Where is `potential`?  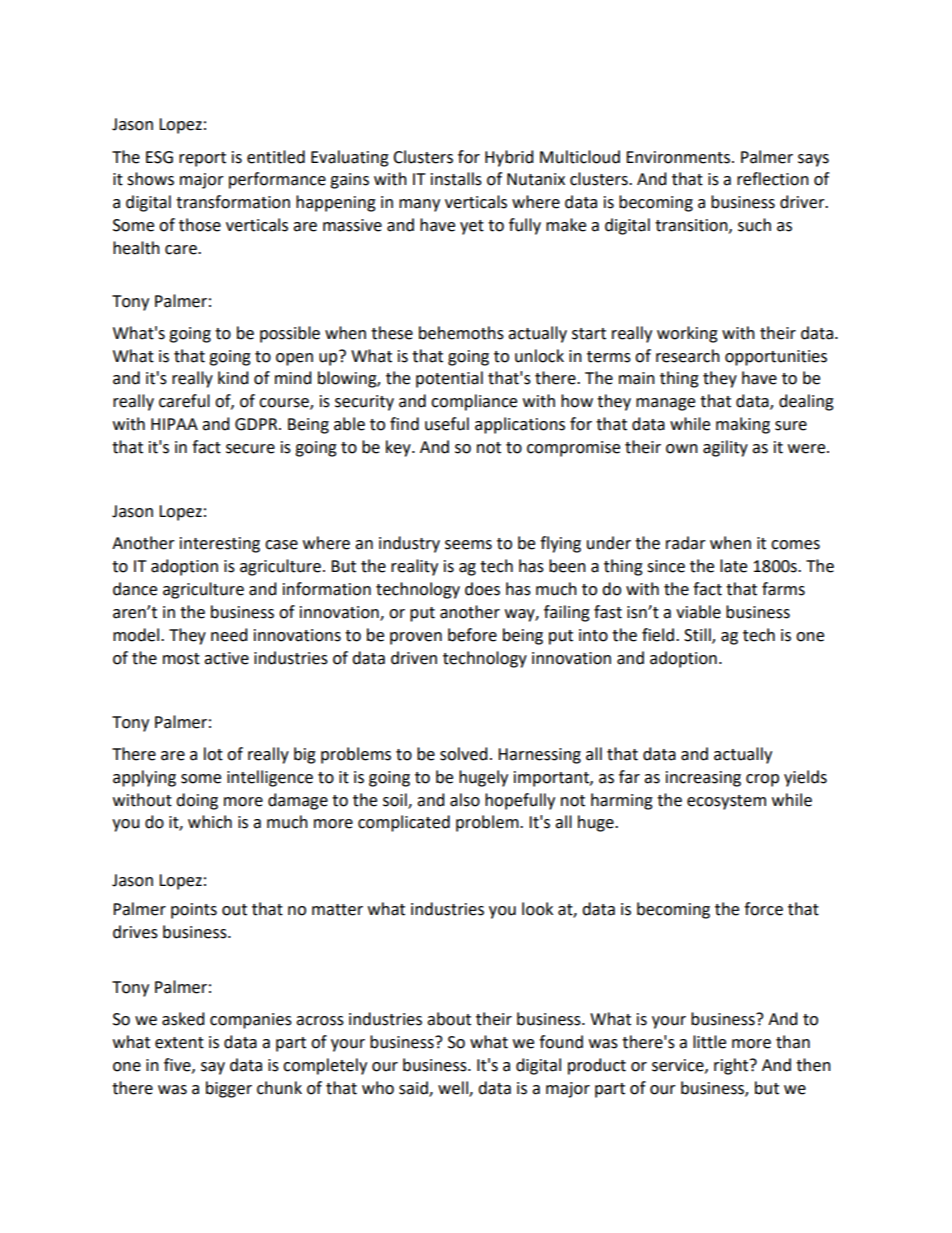 potential is located at coordinates (449, 379).
